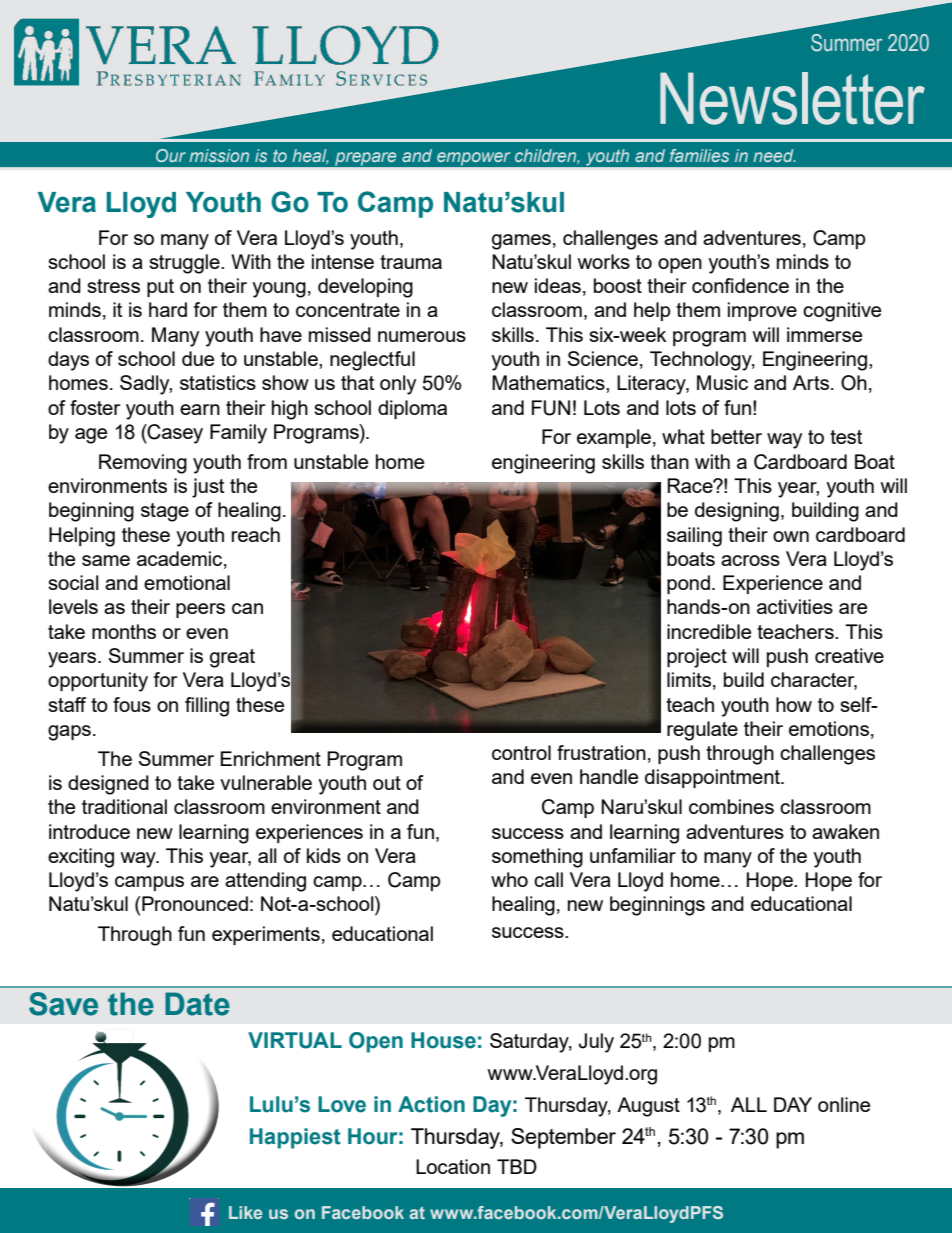 The image size is (952, 1233). What do you see at coordinates (245, 1212) in the image?
I see `Like` at bounding box center [245, 1212].
